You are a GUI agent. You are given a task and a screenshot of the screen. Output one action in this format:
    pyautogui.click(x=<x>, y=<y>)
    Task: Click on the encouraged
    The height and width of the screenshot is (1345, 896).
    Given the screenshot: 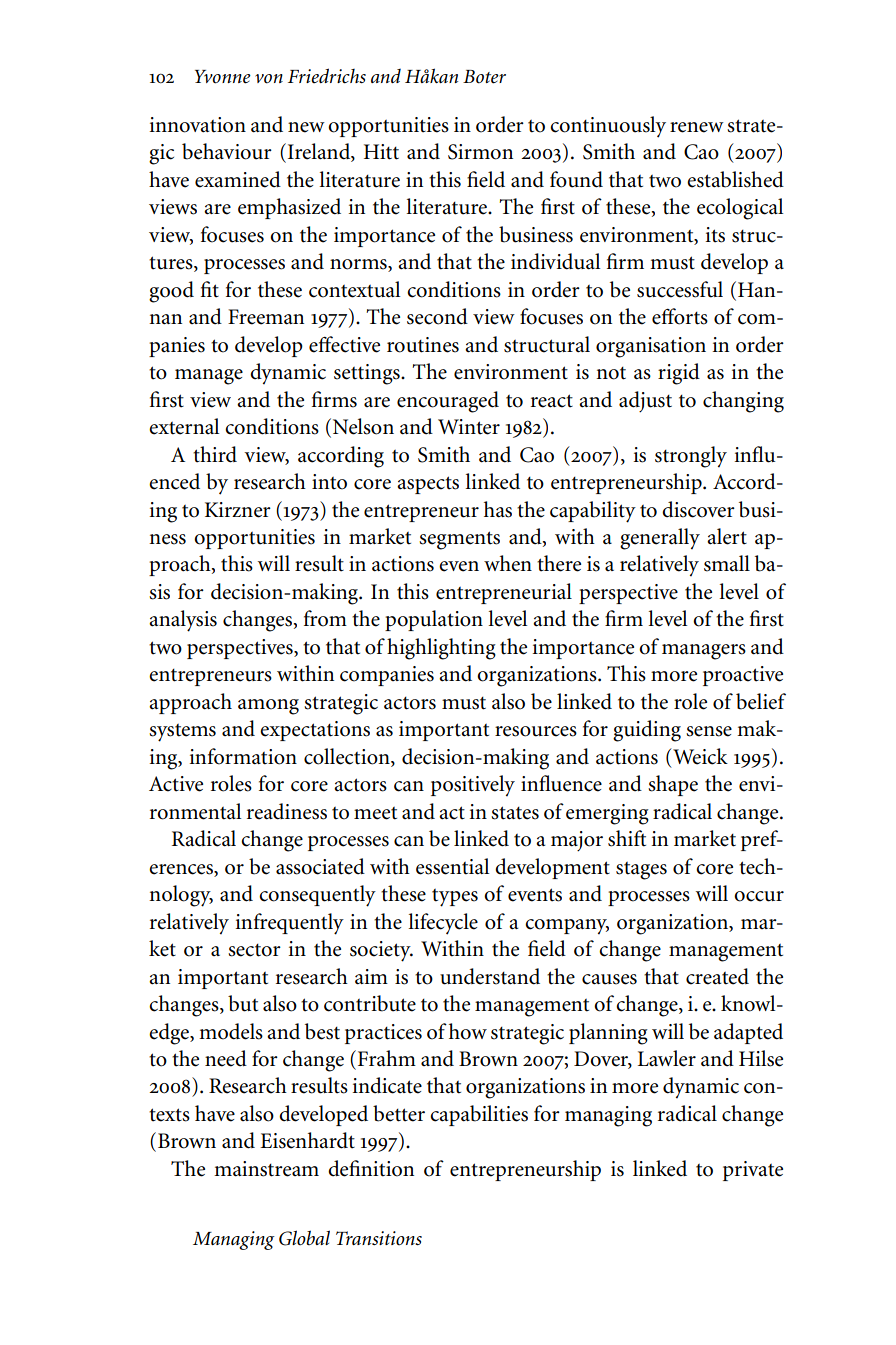 What is the action you would take?
    pyautogui.click(x=448, y=402)
